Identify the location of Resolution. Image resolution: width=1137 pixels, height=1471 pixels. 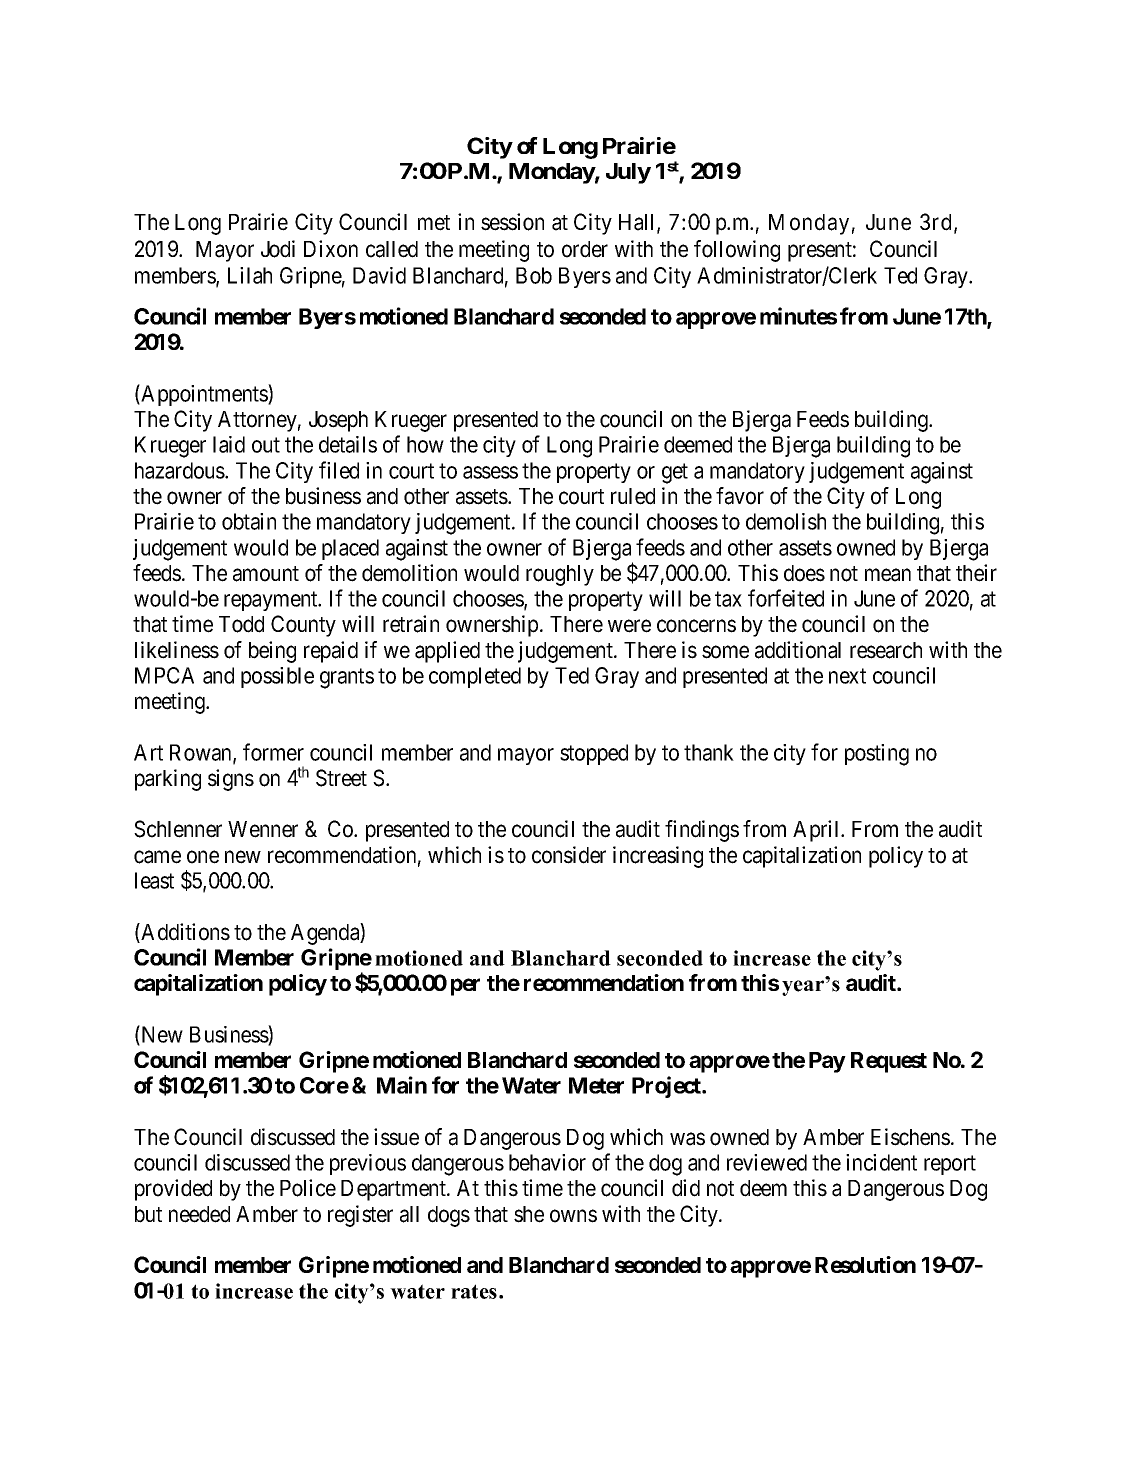
(865, 1264).
